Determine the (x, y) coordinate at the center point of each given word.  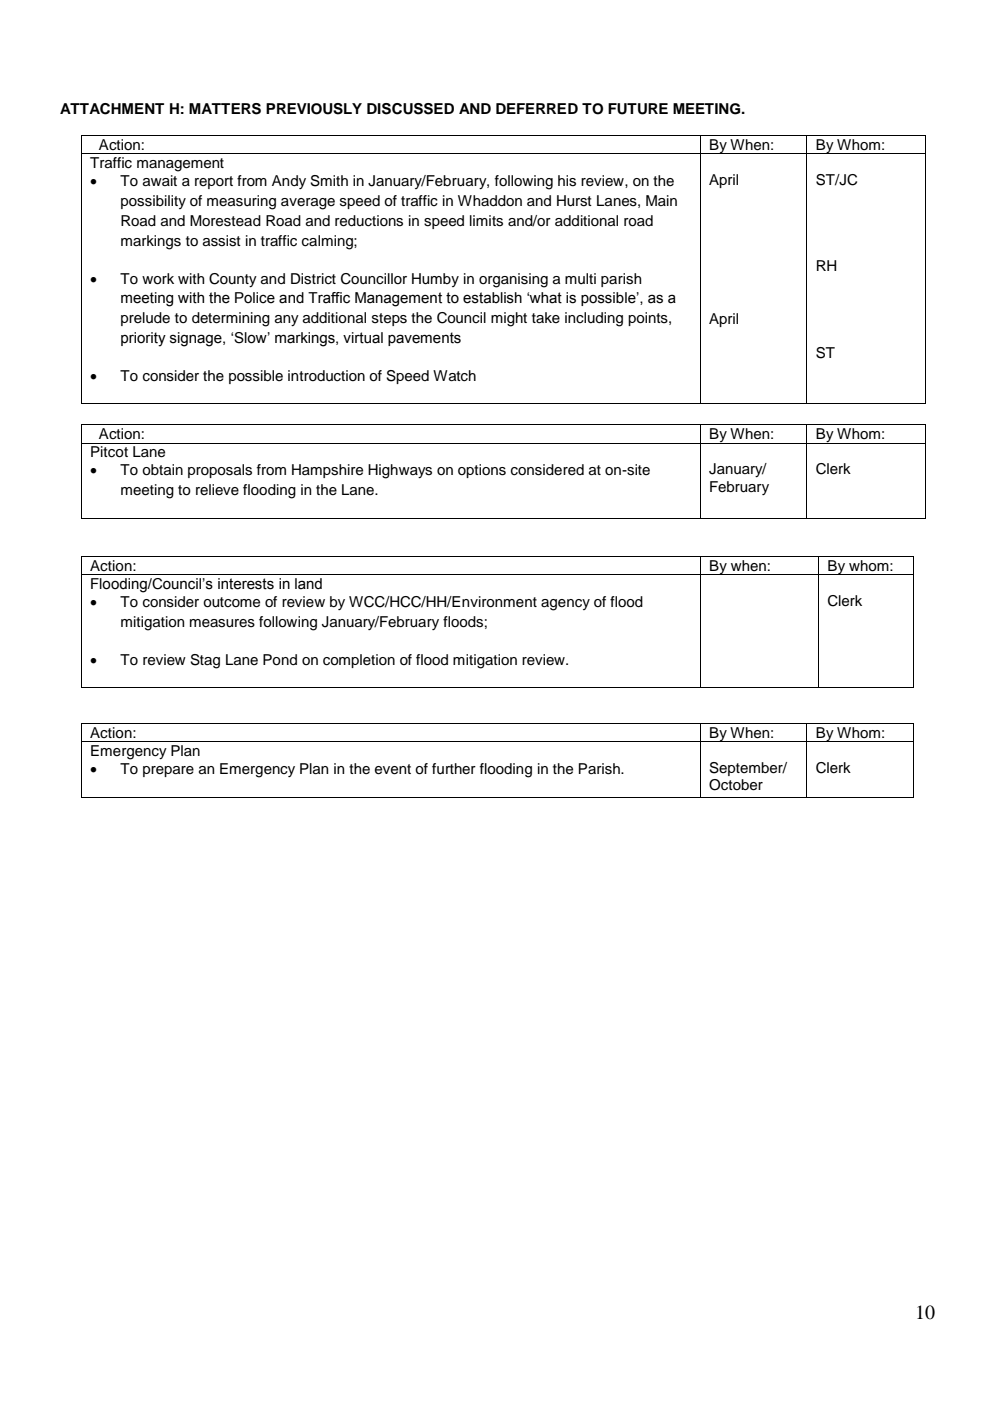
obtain (162, 470)
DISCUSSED (410, 109)
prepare (168, 771)
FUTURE (638, 109)
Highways (400, 471)
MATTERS (225, 109)
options (482, 471)
